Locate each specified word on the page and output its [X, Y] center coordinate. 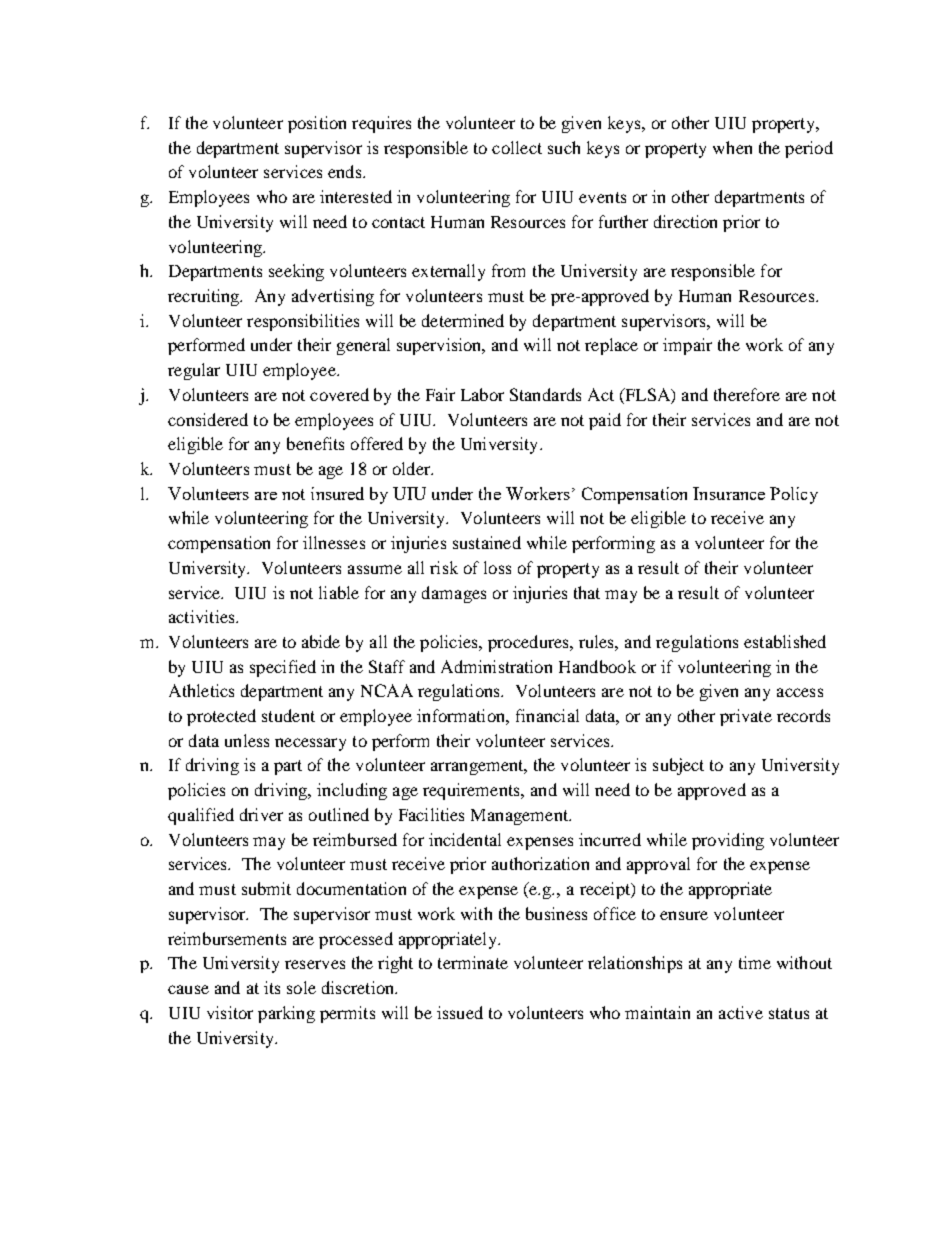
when [732, 147]
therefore [747, 394]
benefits [315, 443]
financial [547, 715]
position [317, 124]
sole [301, 987]
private [746, 717]
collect [517, 147]
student [288, 715]
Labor [482, 394]
